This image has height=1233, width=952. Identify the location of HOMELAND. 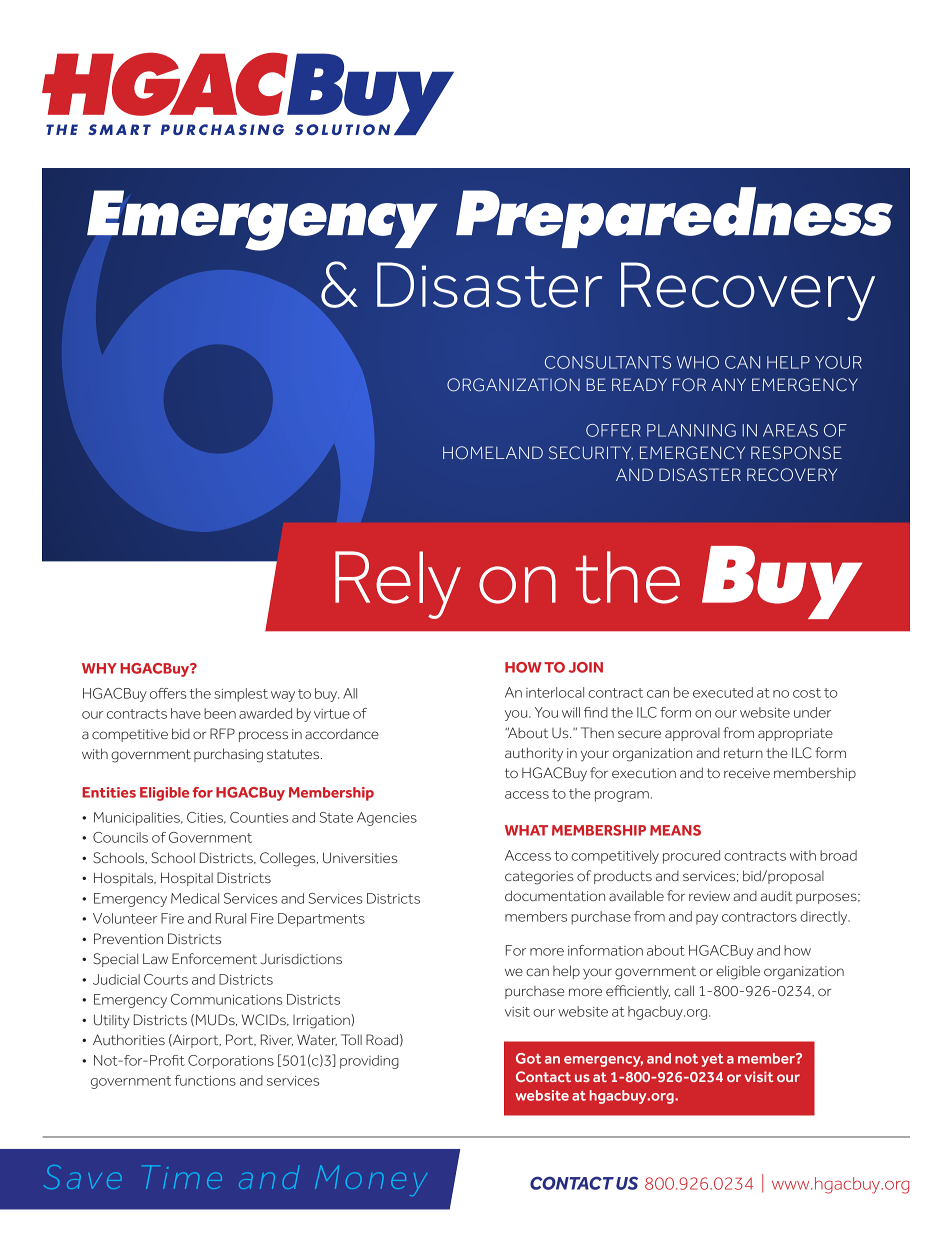
(493, 453).
